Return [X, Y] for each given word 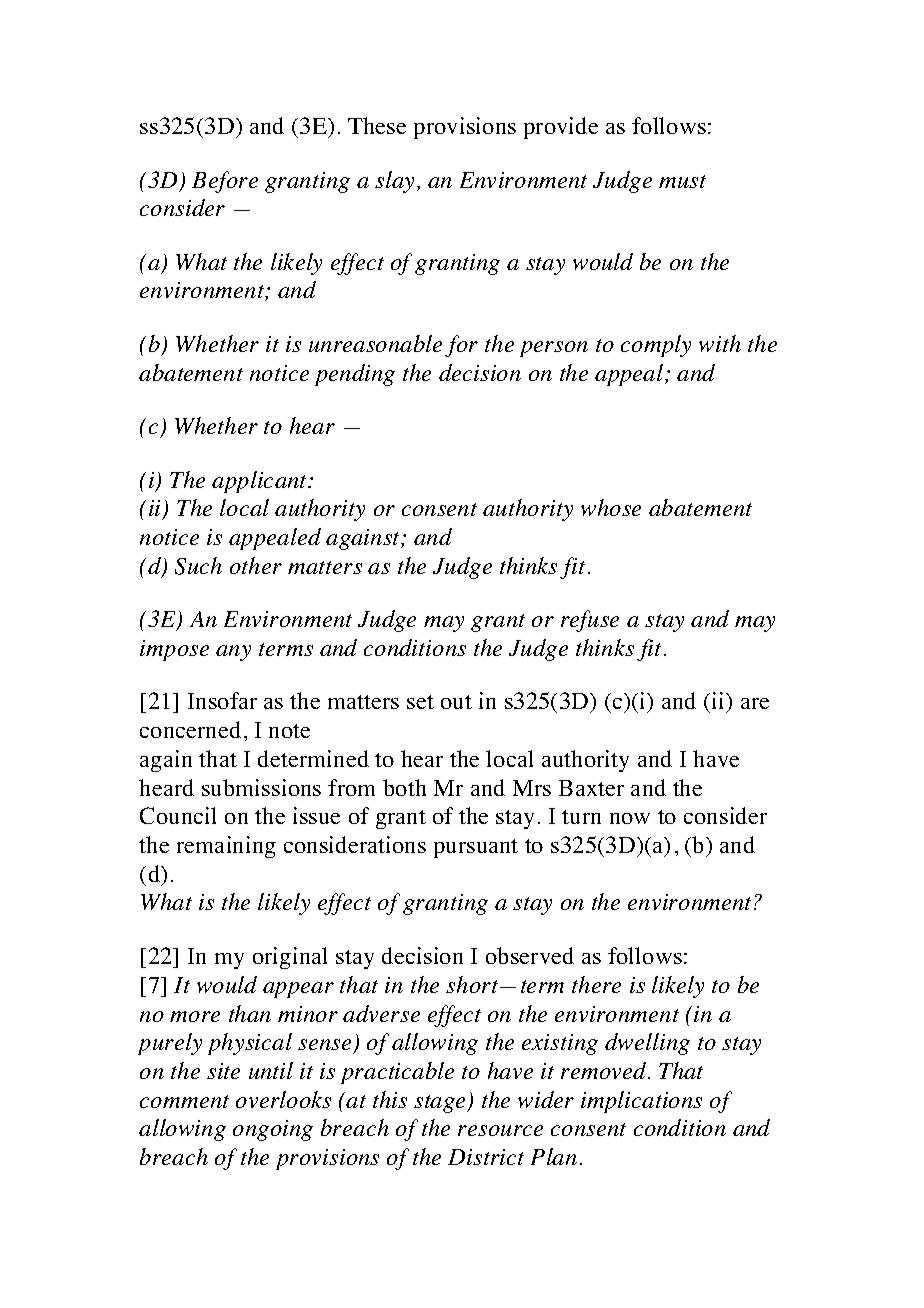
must [682, 181]
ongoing [273, 1130]
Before [225, 182]
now [630, 818]
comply [656, 346]
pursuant [476, 848]
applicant [261, 482]
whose [611, 507]
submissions [261, 787]
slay [396, 182]
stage [441, 1104]
